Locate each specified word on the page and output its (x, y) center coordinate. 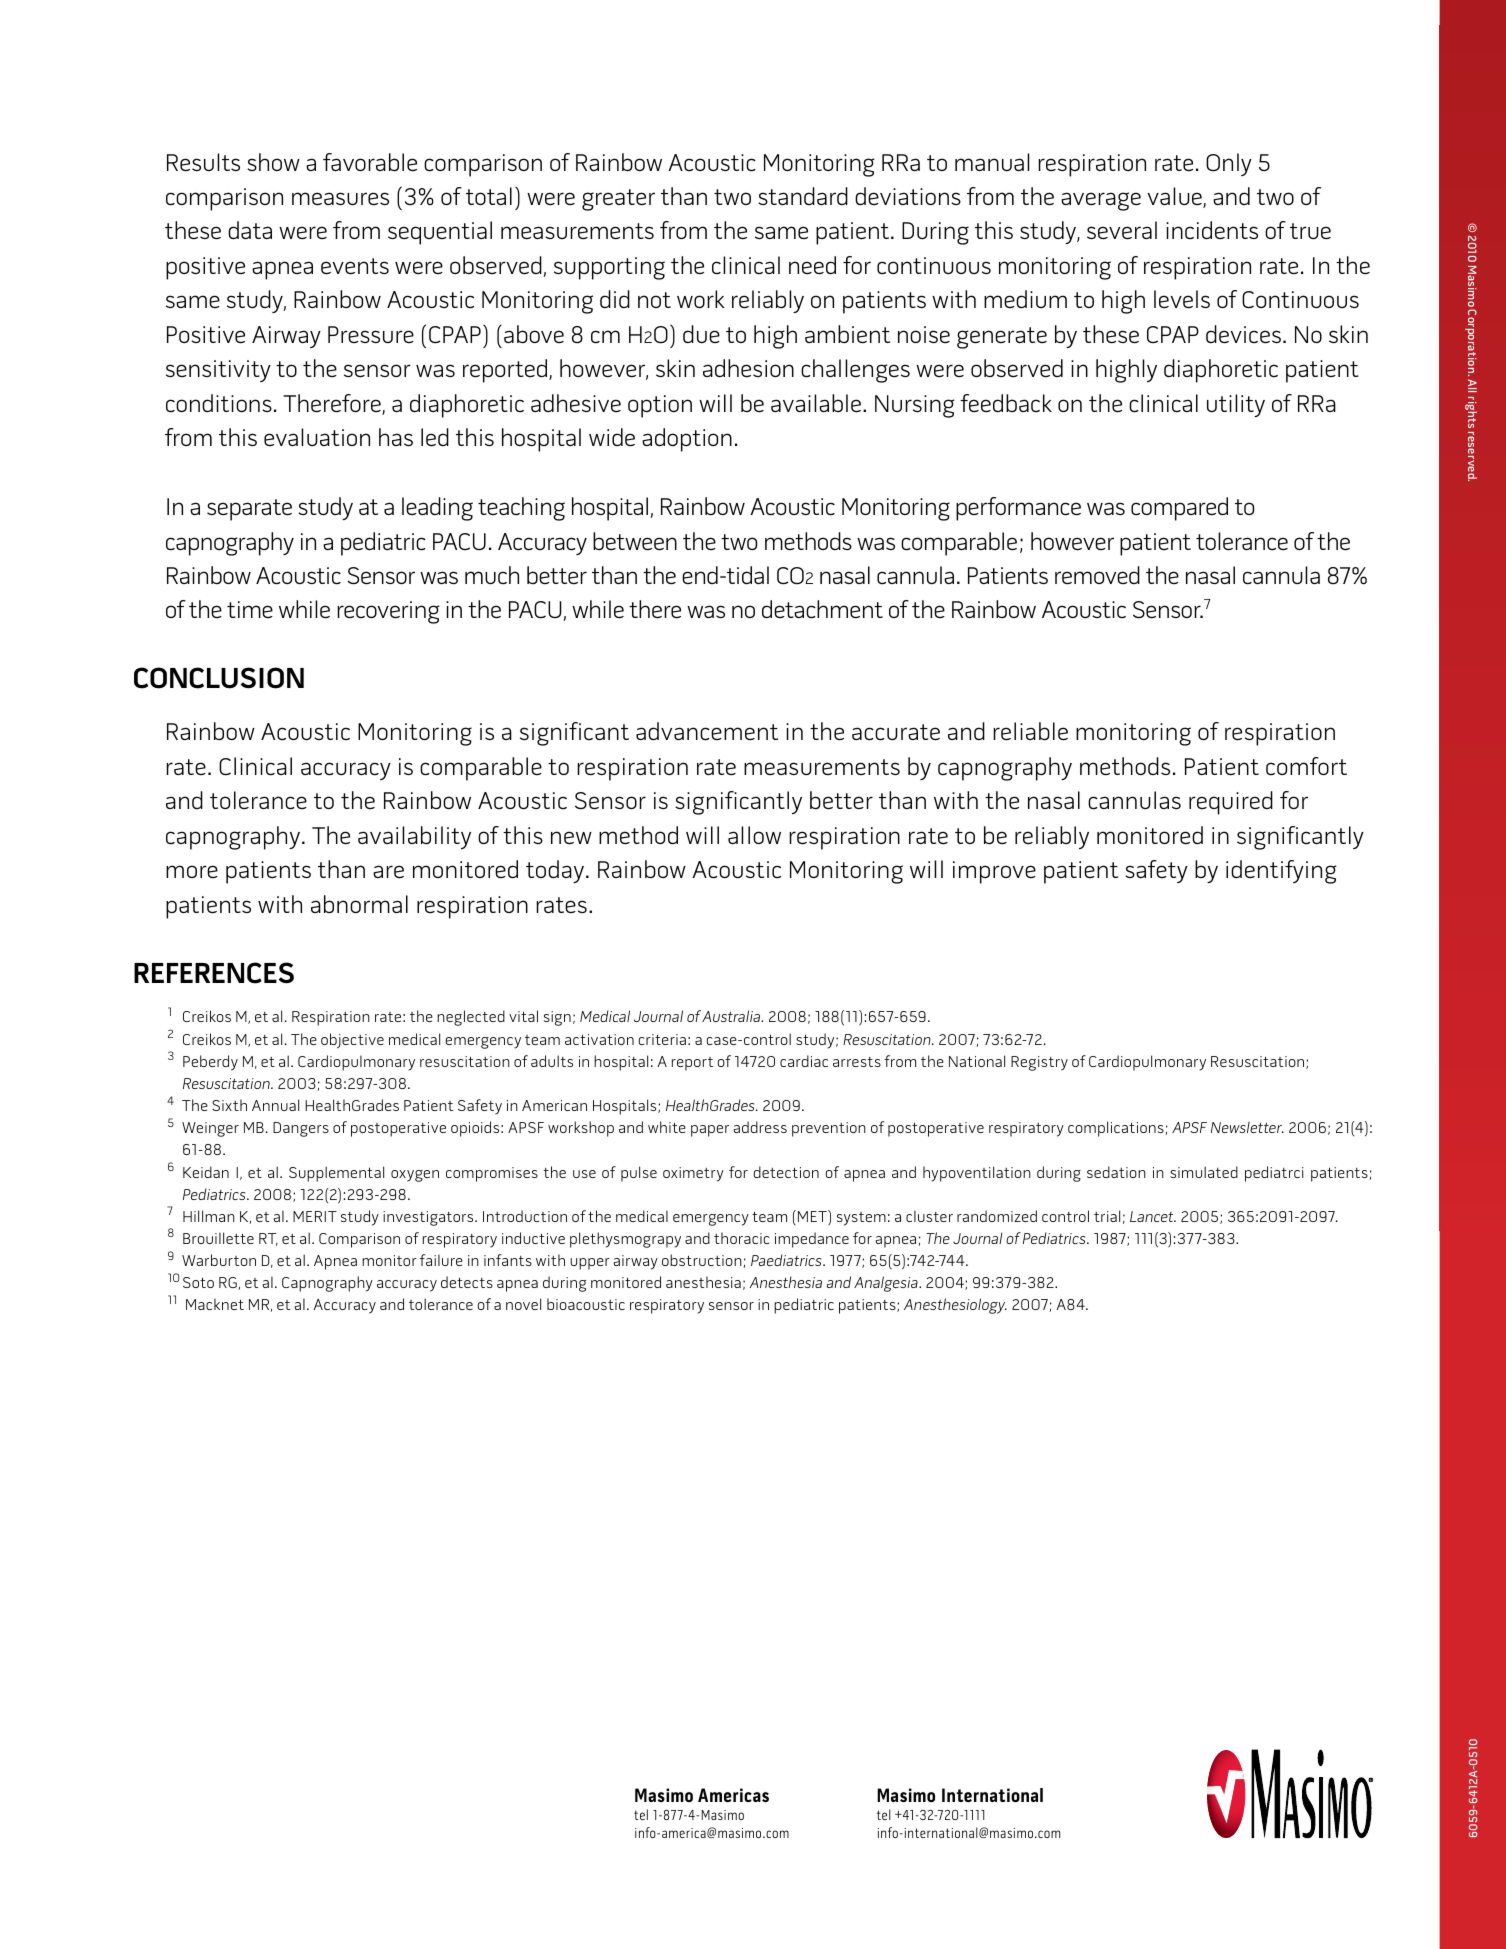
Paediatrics (787, 1260)
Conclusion (219, 678)
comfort (1306, 766)
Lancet (1153, 1216)
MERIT (315, 1216)
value (1175, 197)
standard (803, 196)
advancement (707, 731)
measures (340, 199)
